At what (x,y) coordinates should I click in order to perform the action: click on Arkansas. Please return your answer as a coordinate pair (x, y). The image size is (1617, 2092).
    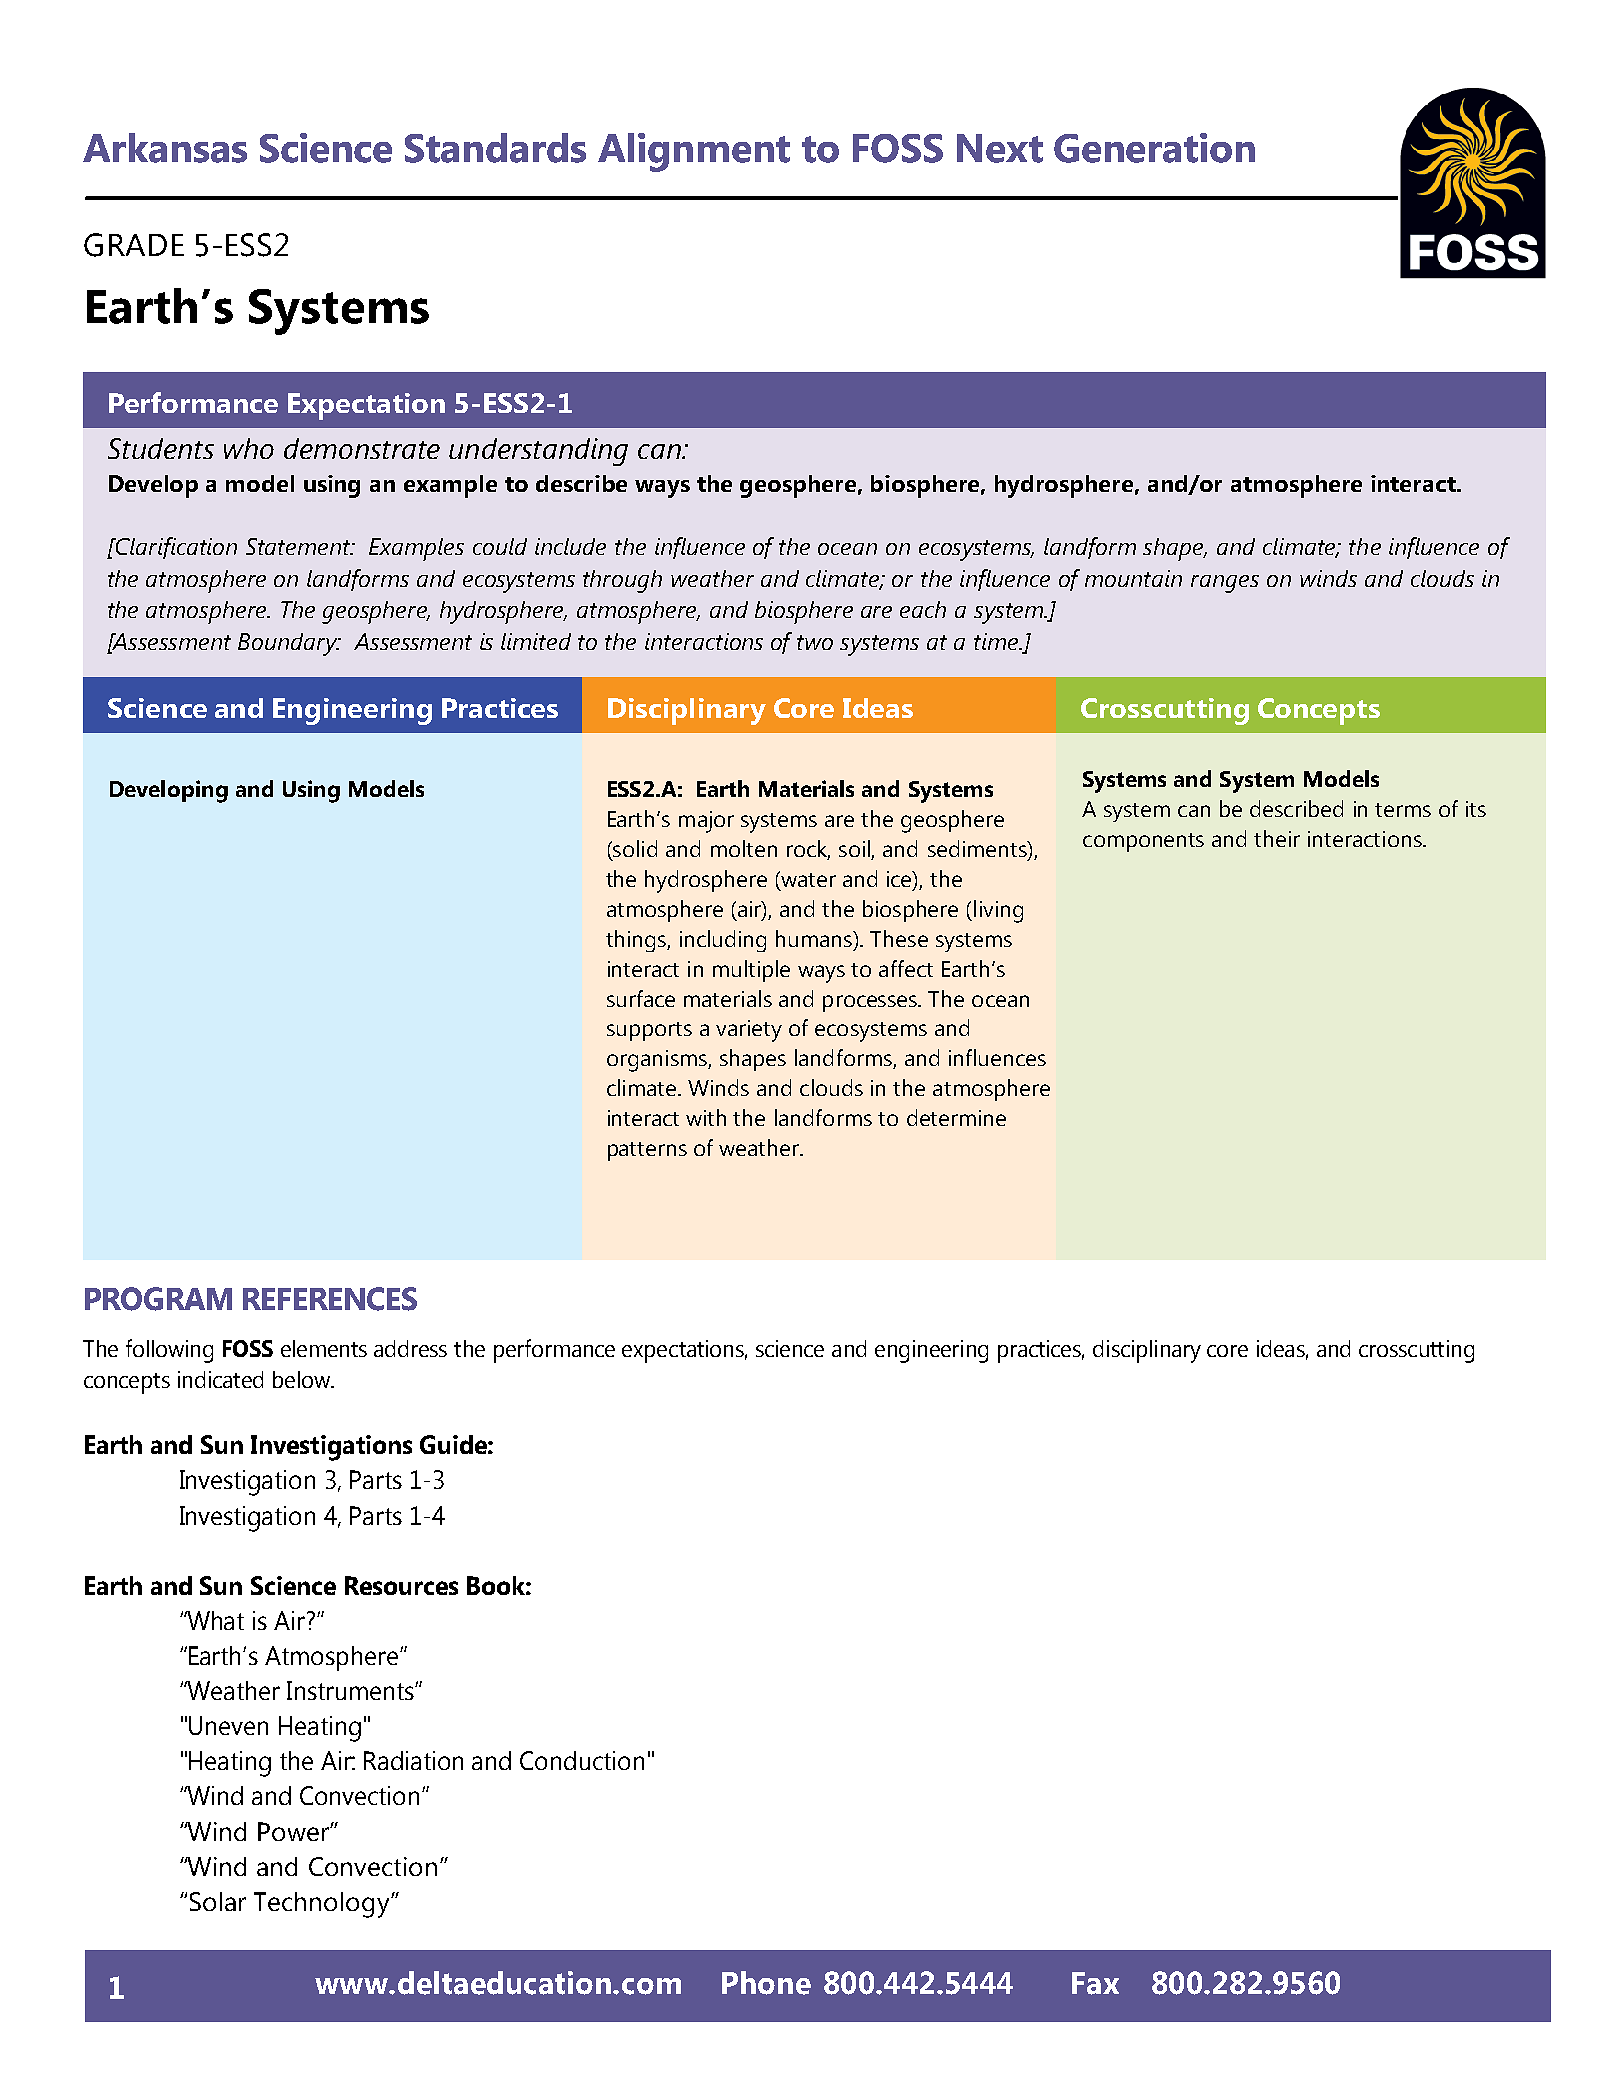
    Looking at the image, I should click on (165, 148).
